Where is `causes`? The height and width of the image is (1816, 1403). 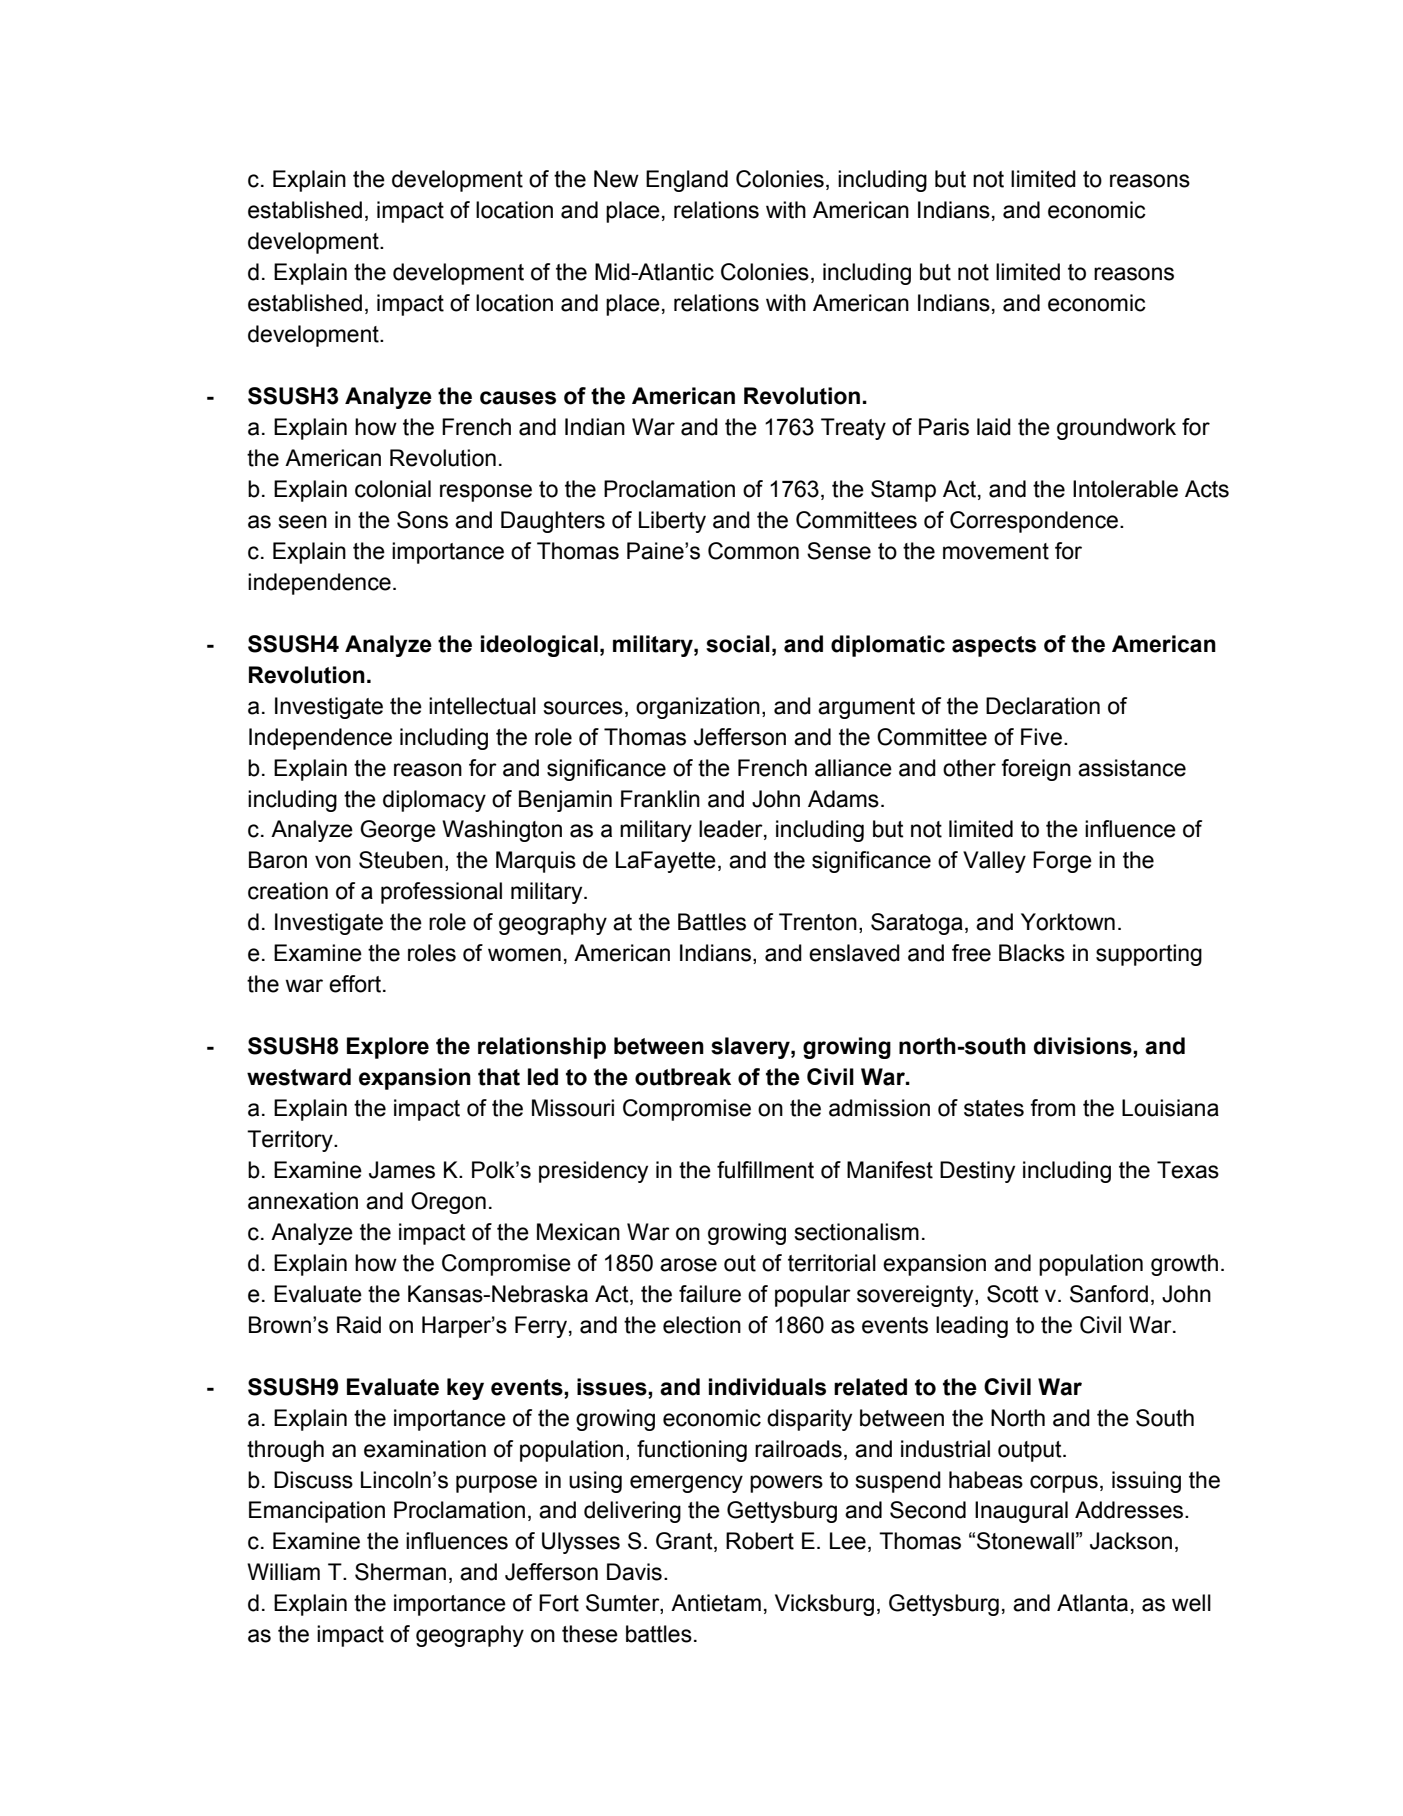 causes is located at coordinates (518, 398).
